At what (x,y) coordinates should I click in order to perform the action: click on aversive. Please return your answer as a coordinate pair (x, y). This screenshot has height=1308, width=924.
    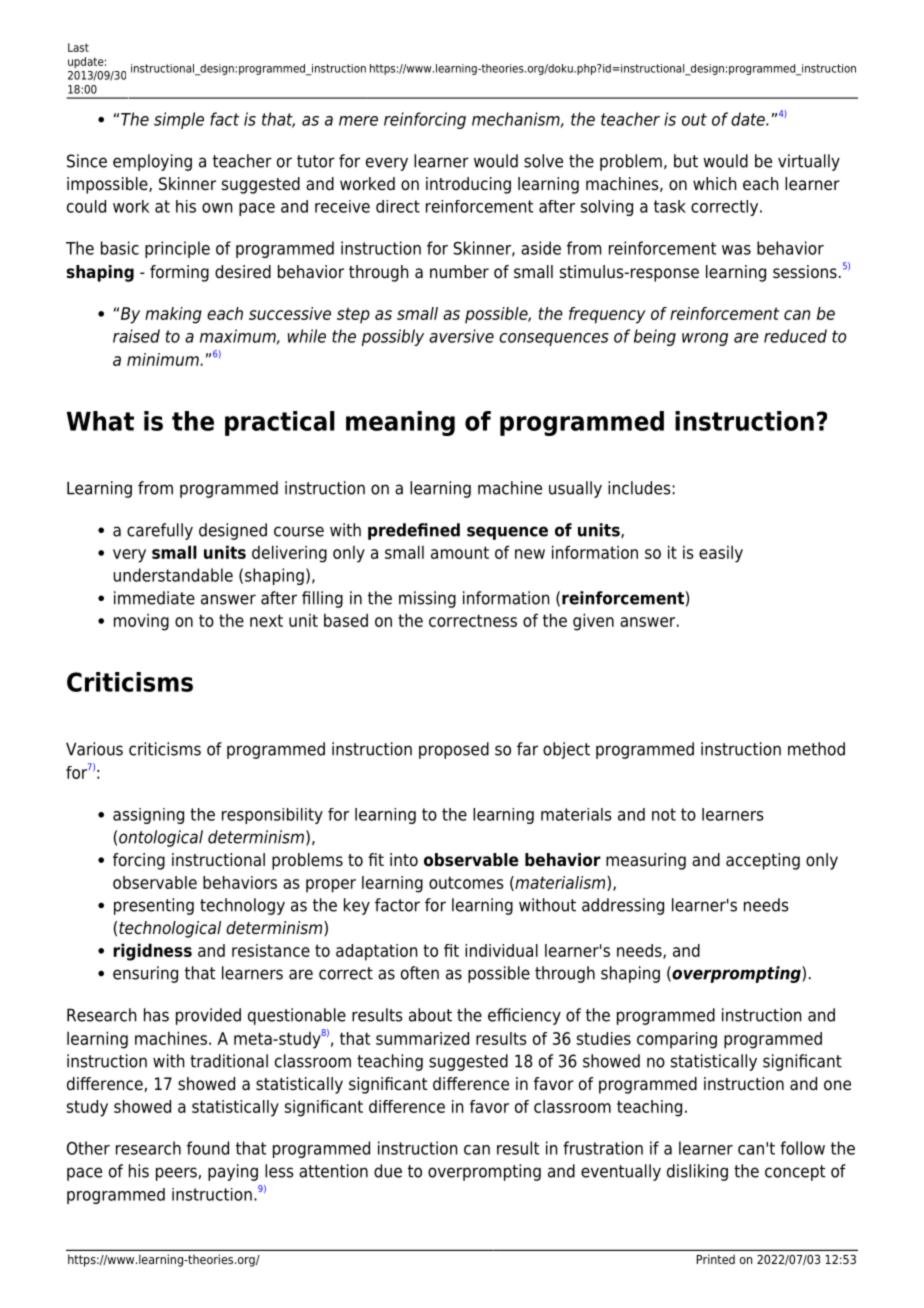
    Looking at the image, I should click on (461, 336).
